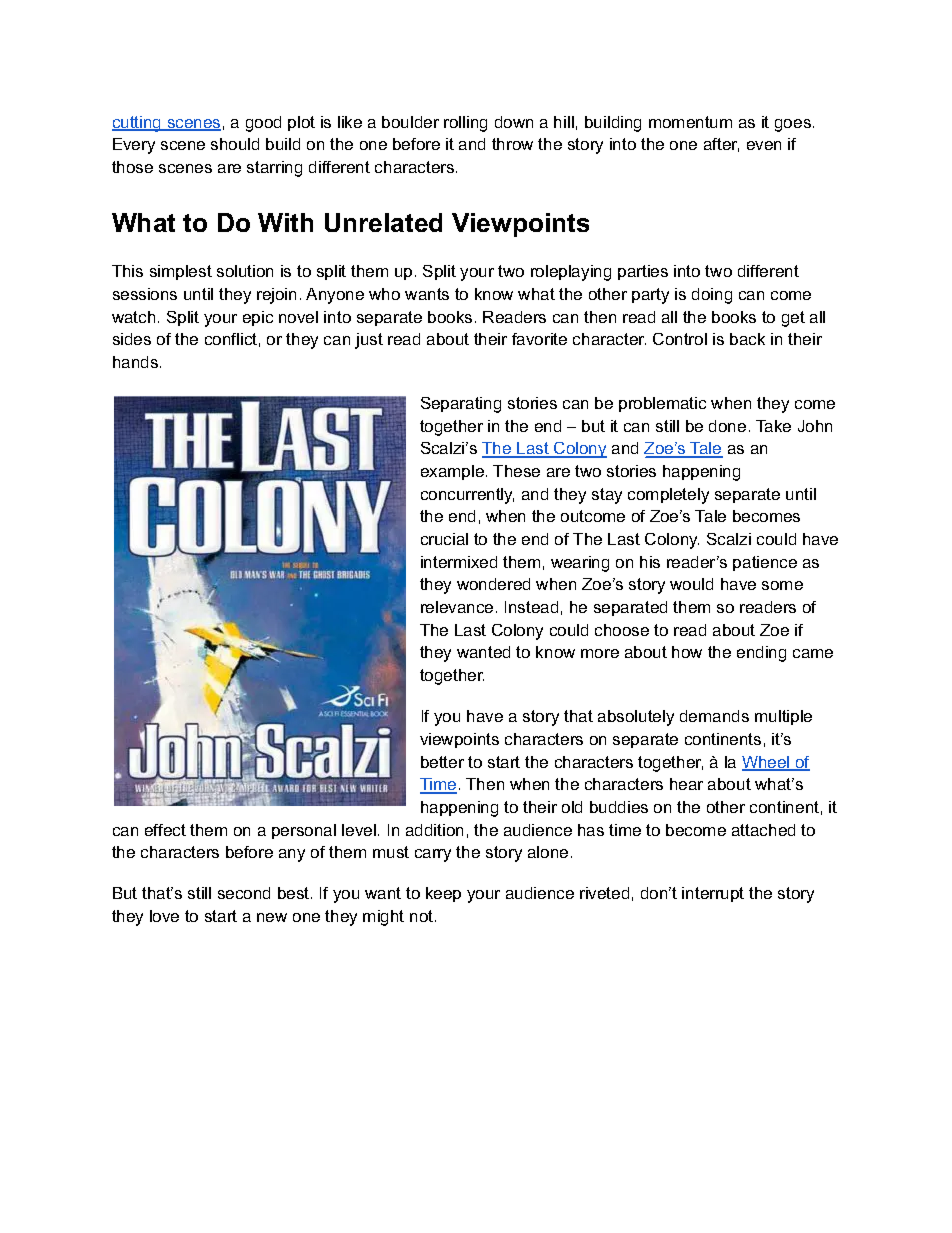 The image size is (952, 1233). What do you see at coordinates (465, 124) in the page?
I see `rolling` at bounding box center [465, 124].
